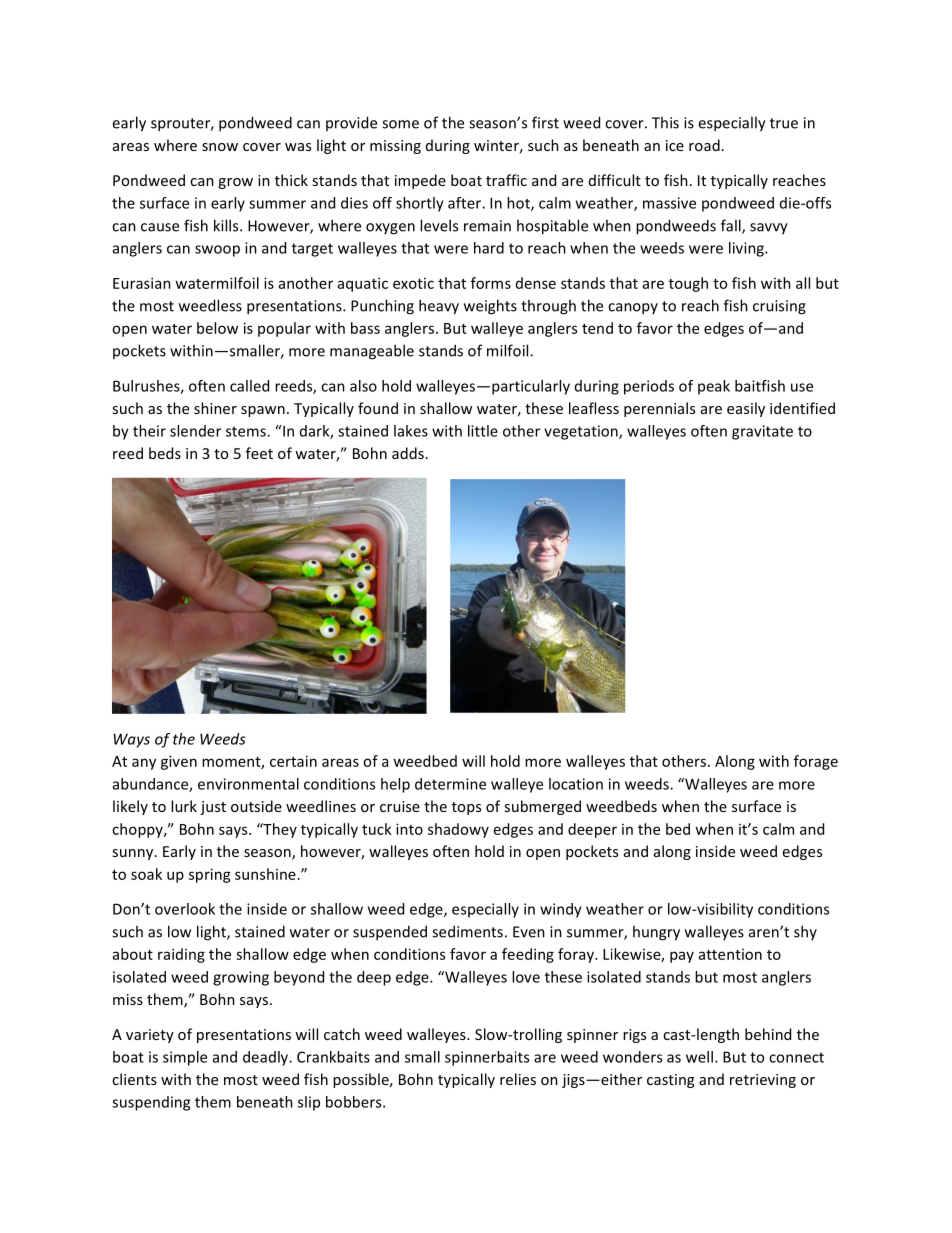 This document has width=952, height=1233. What do you see at coordinates (185, 1058) in the document?
I see `simple` at bounding box center [185, 1058].
